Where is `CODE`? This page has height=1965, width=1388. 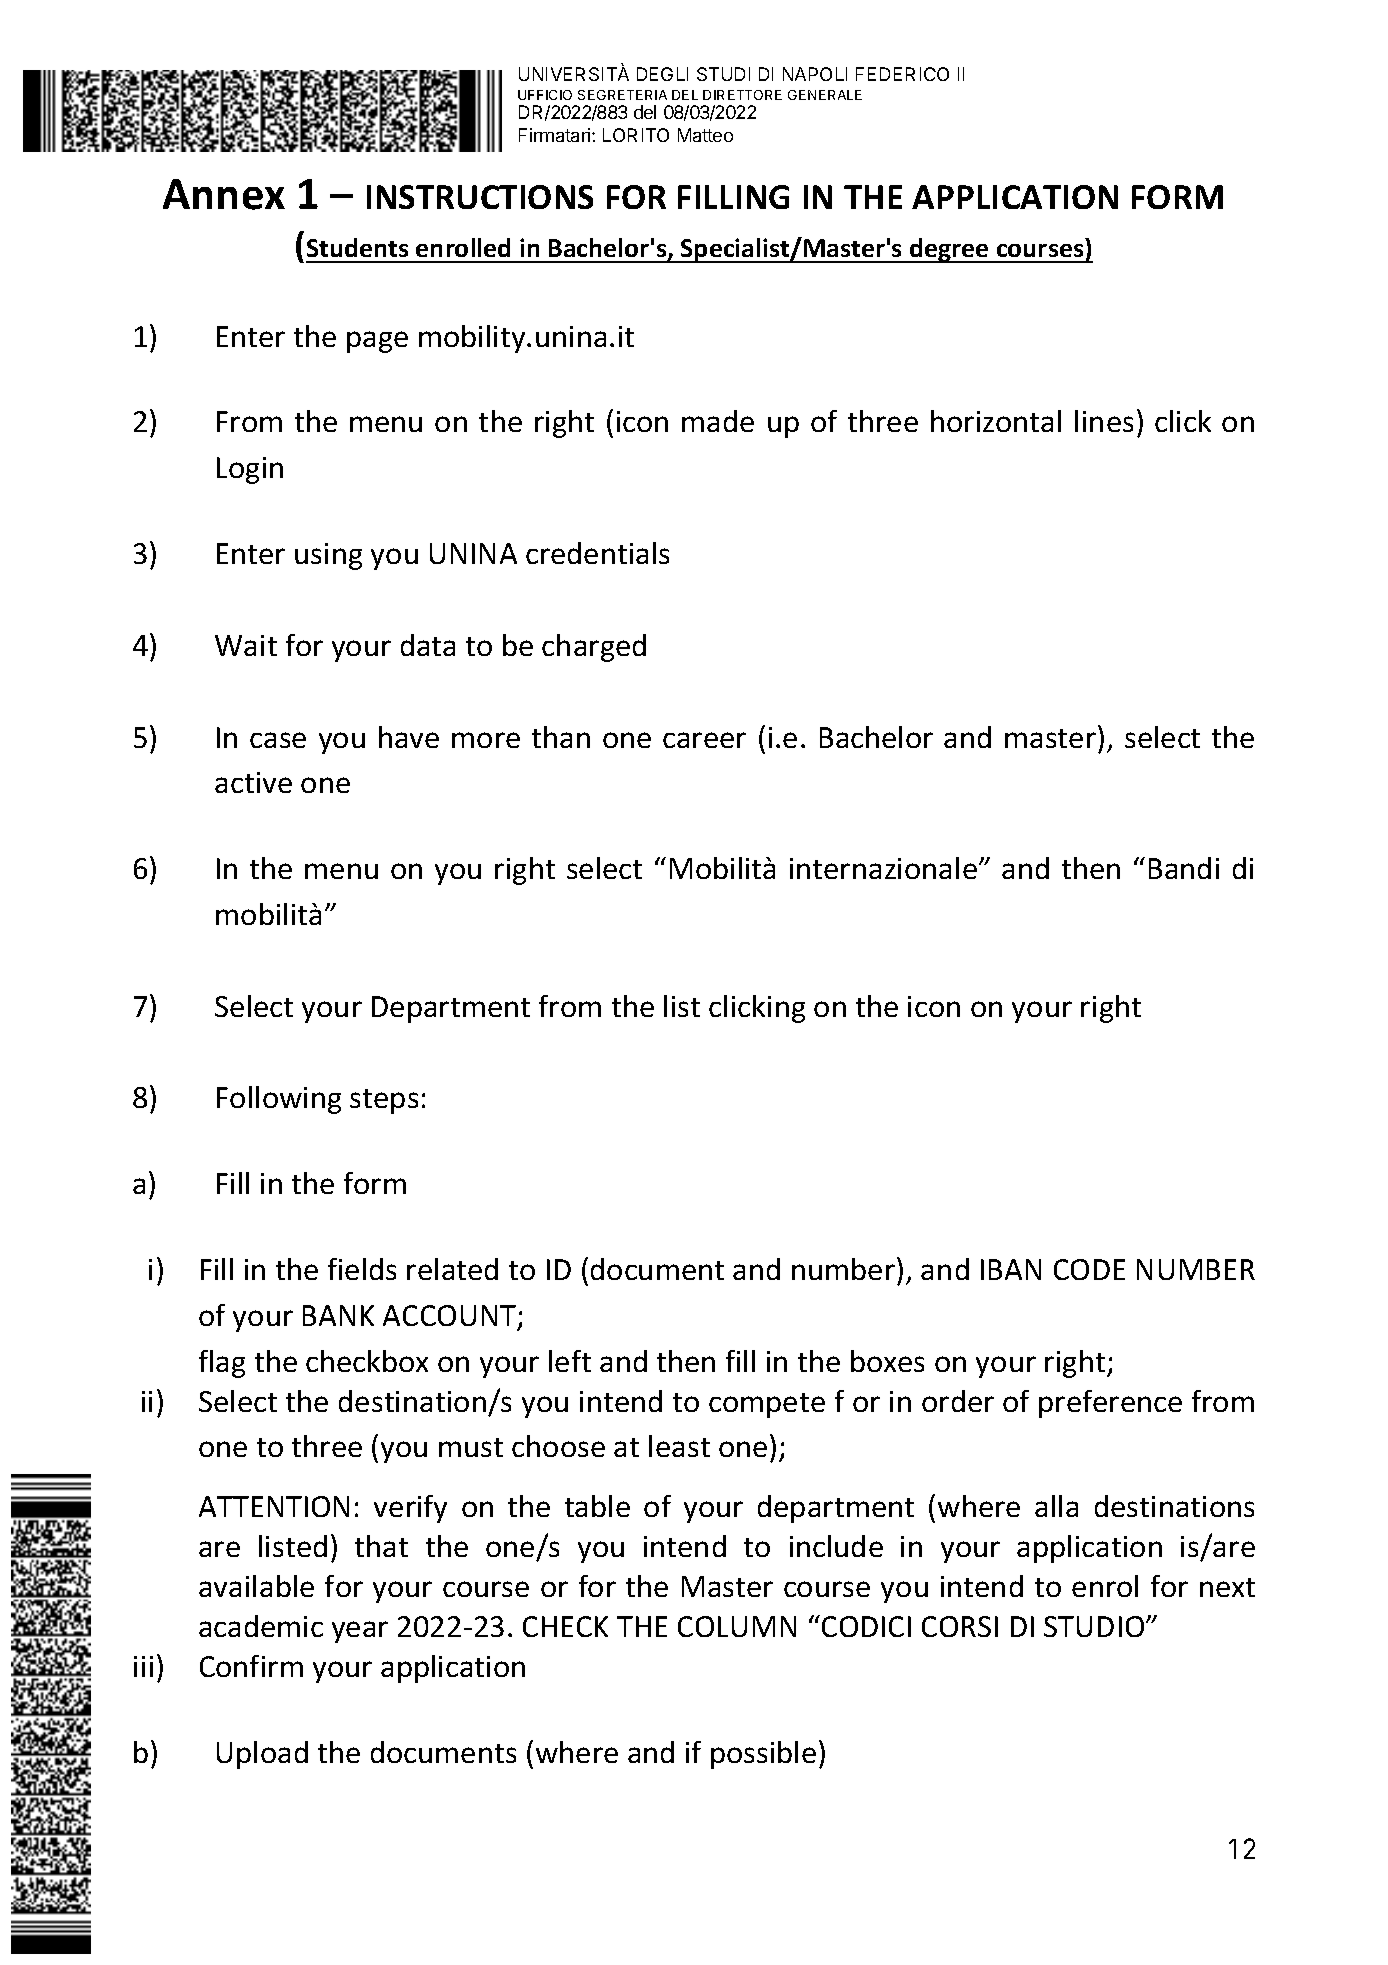
CODE is located at coordinates (1089, 1269).
